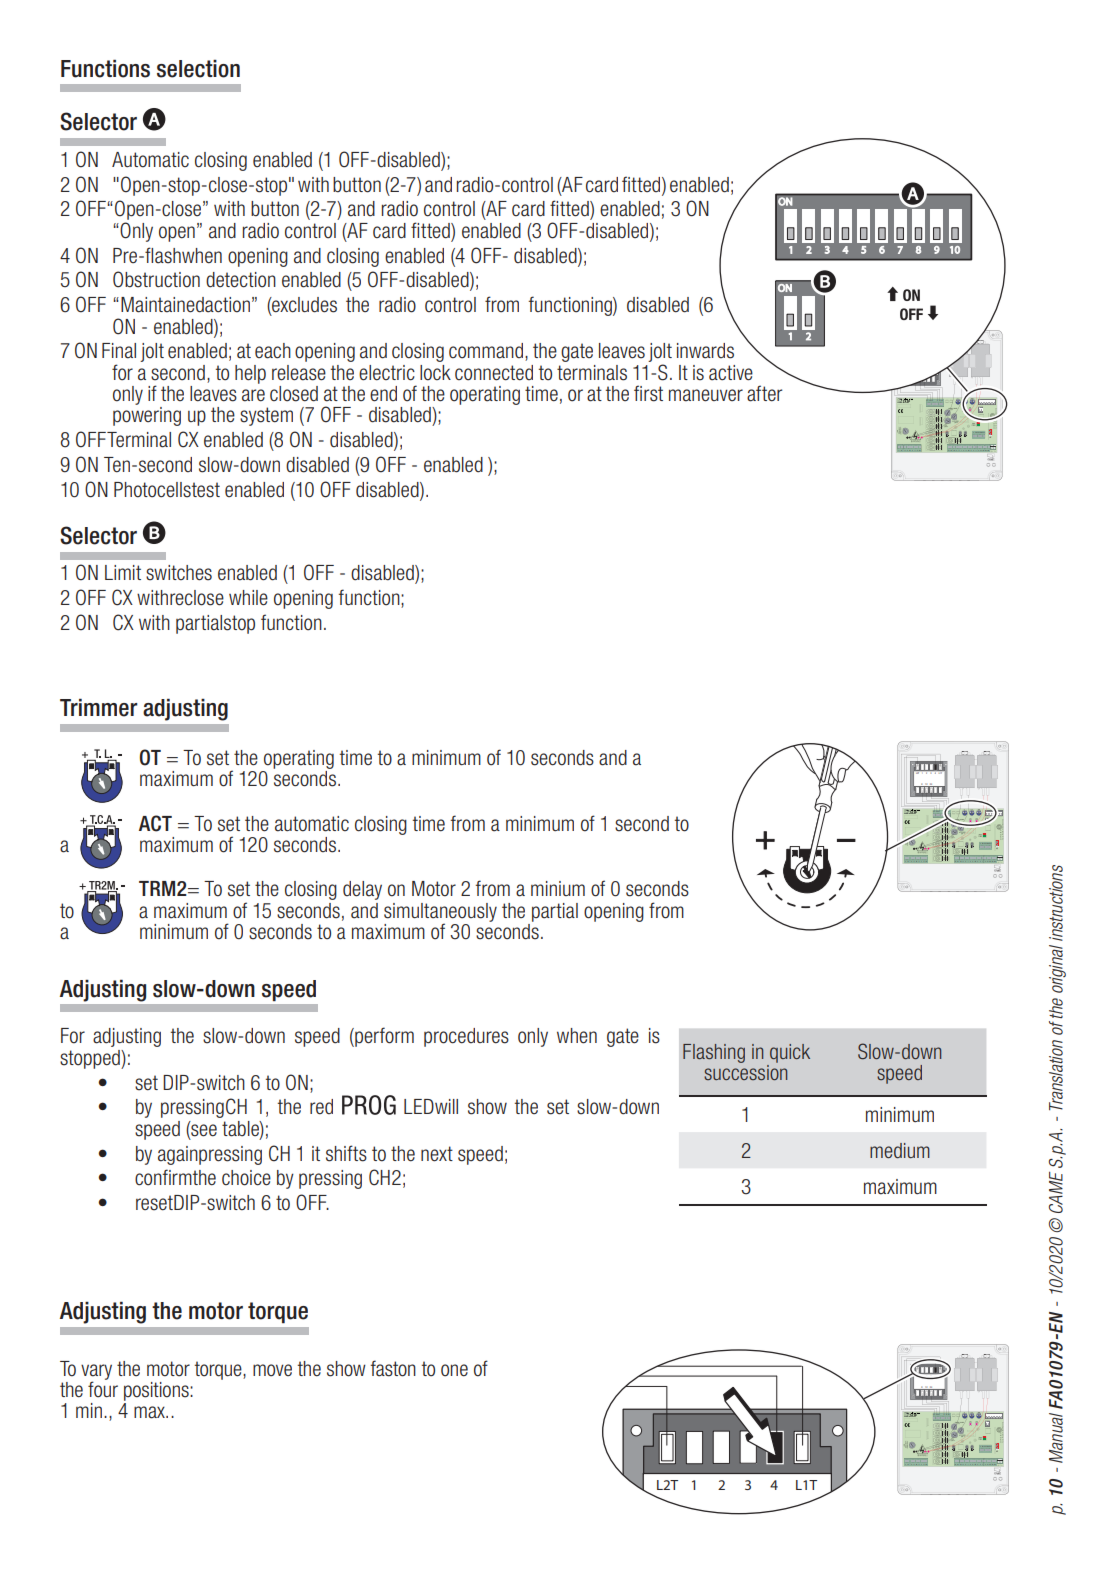 The height and width of the screenshot is (1575, 1114). I want to click on inwards, so click(705, 351).
